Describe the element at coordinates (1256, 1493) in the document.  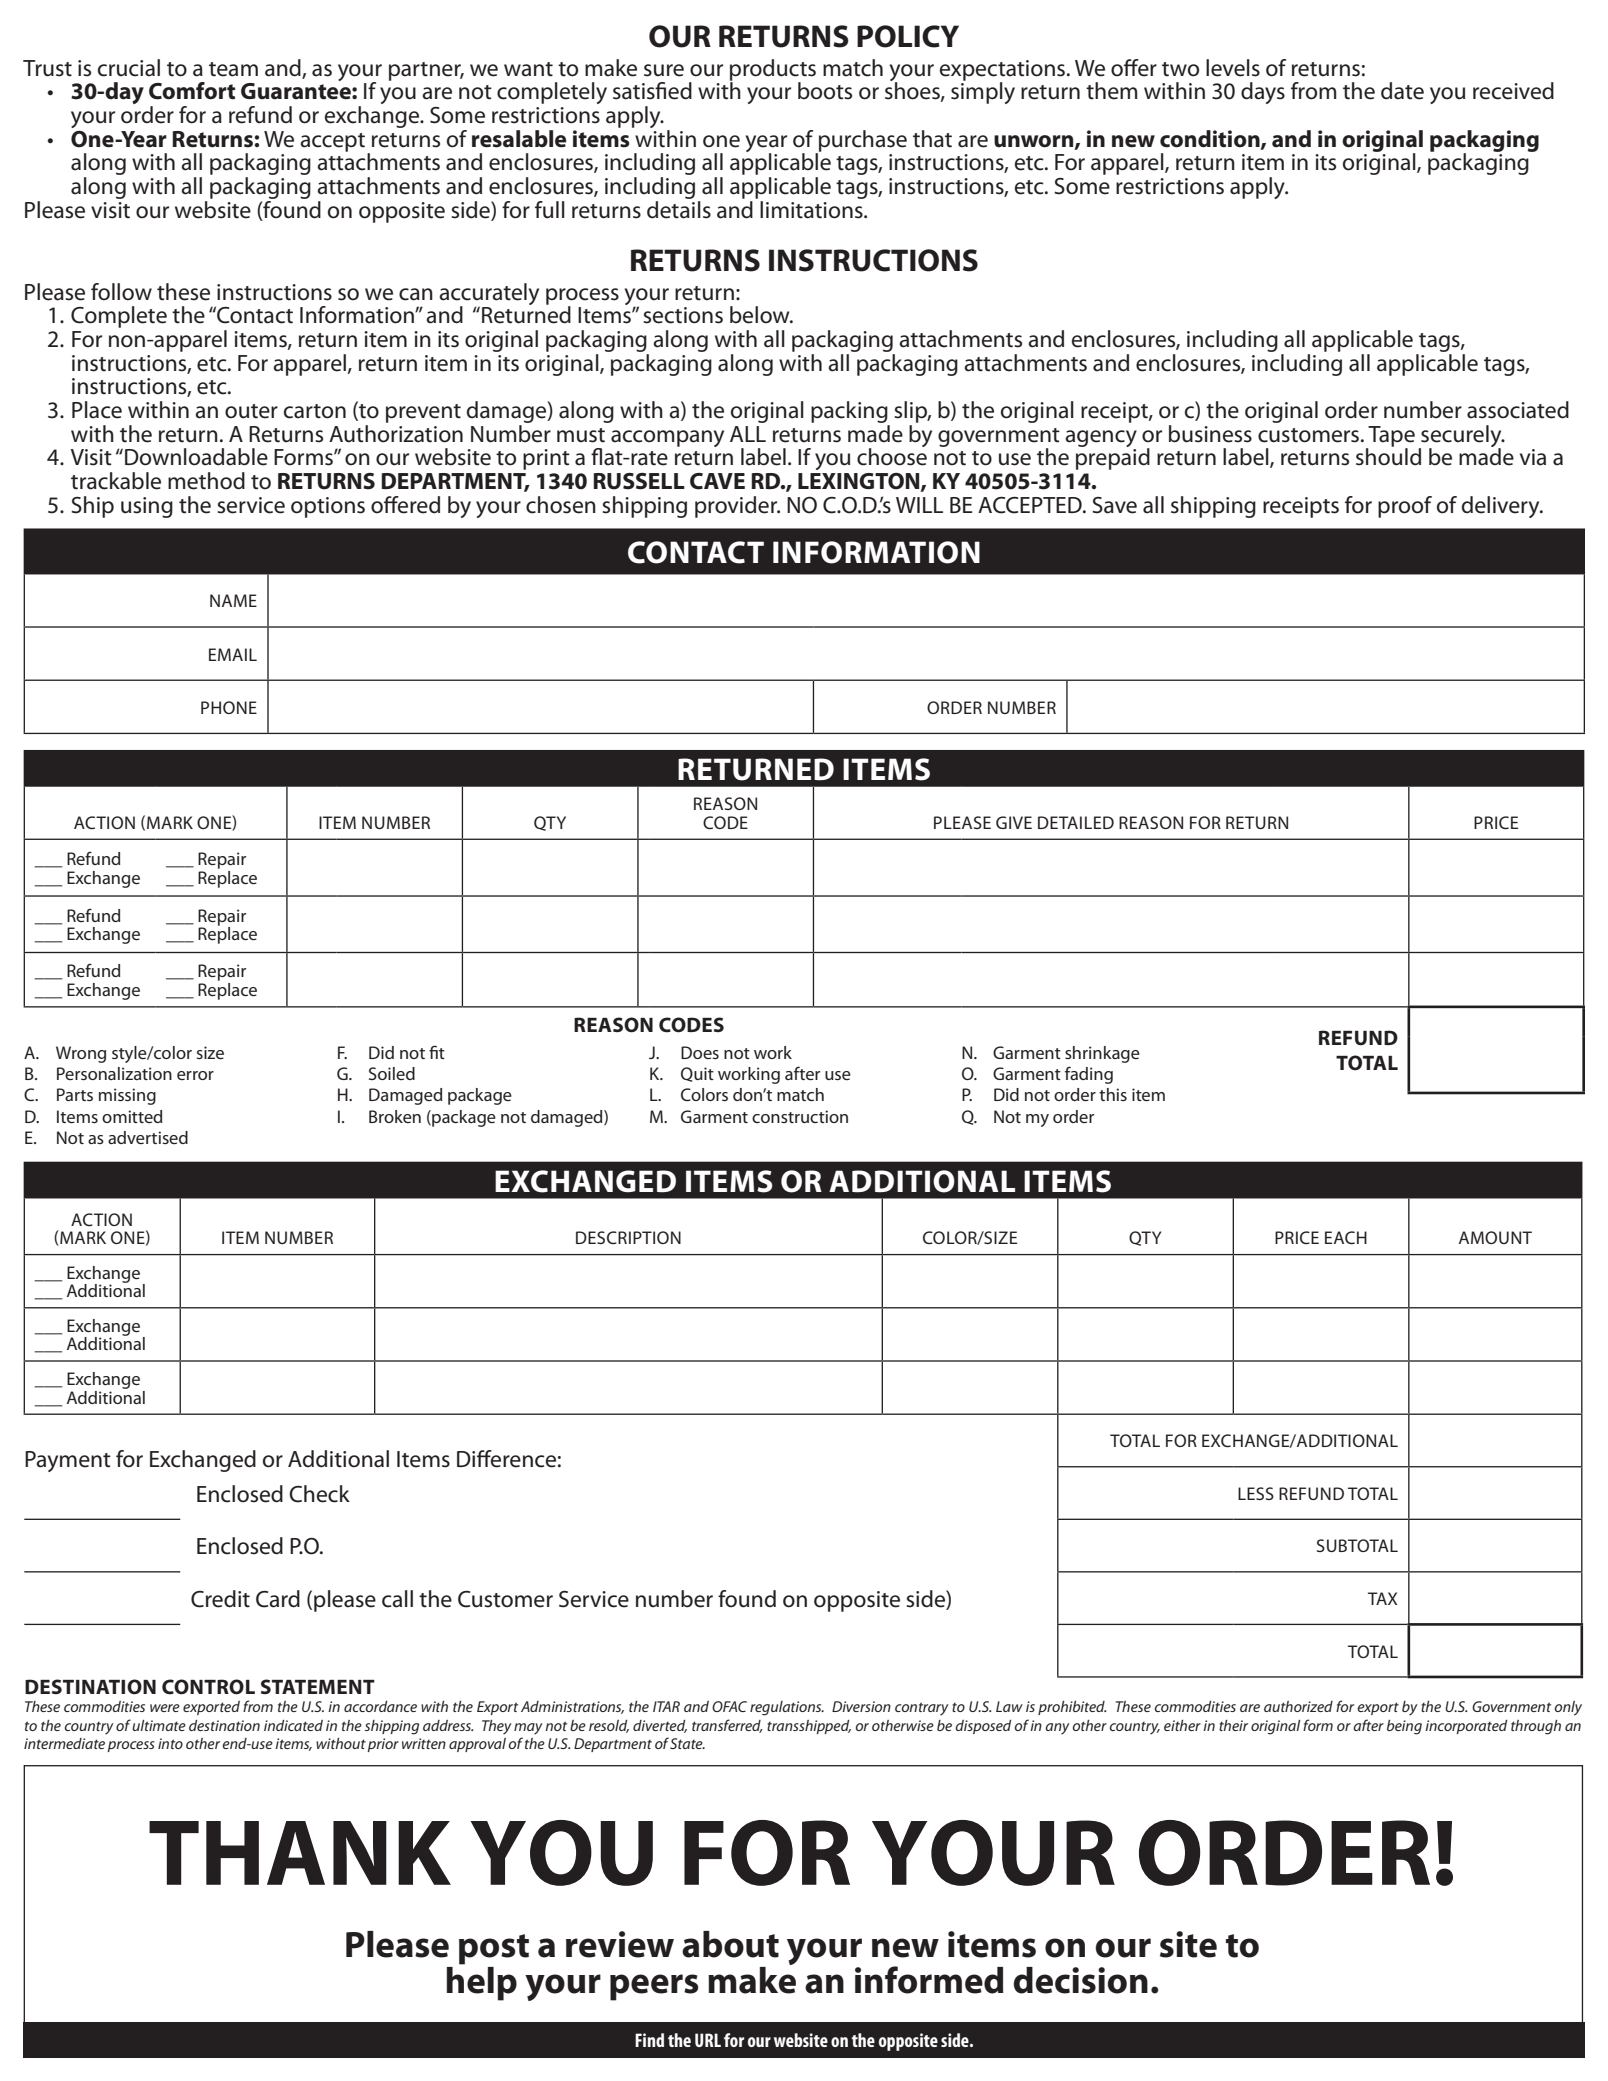
I see `LESS` at that location.
